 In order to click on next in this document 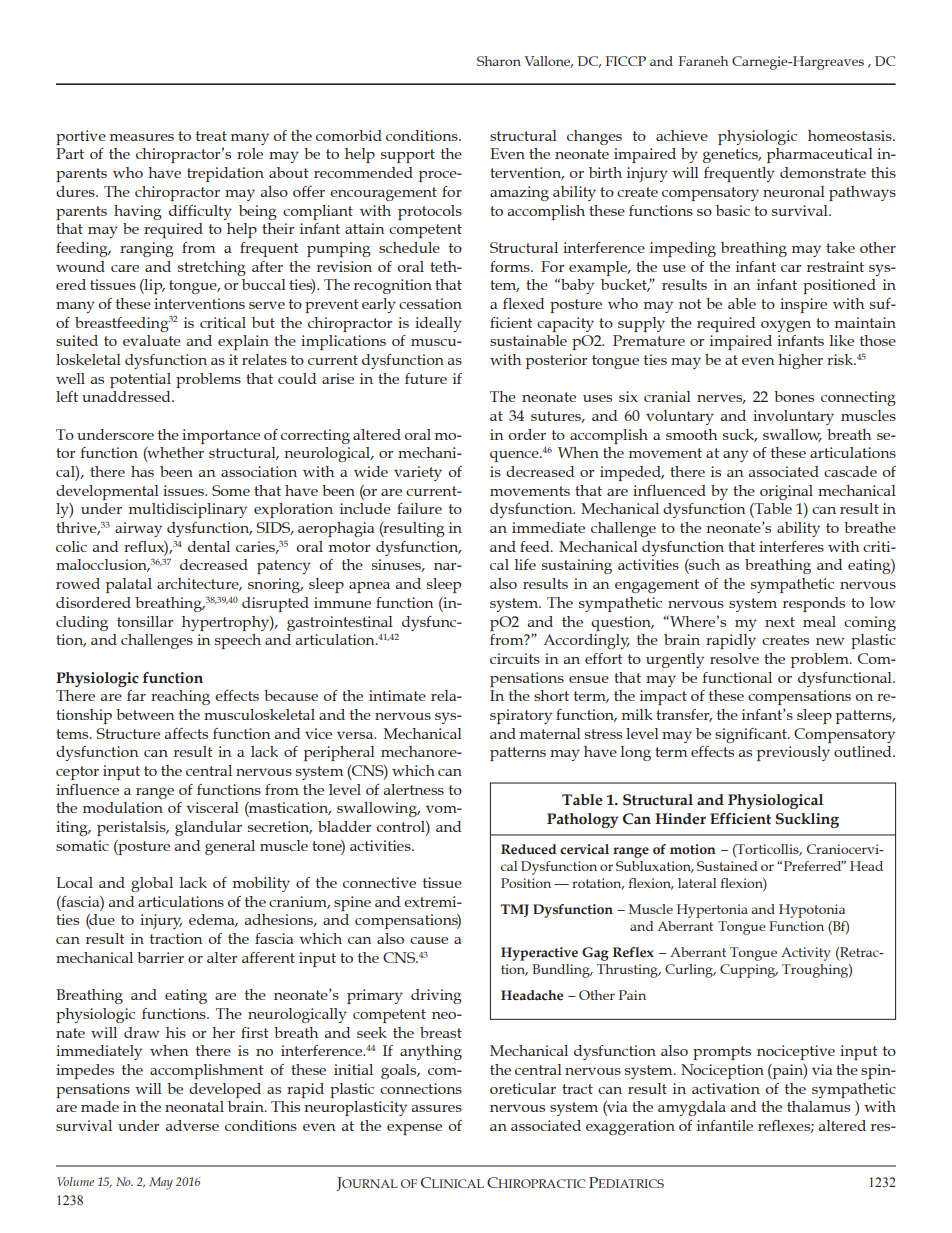, I will do `click(780, 622)`.
